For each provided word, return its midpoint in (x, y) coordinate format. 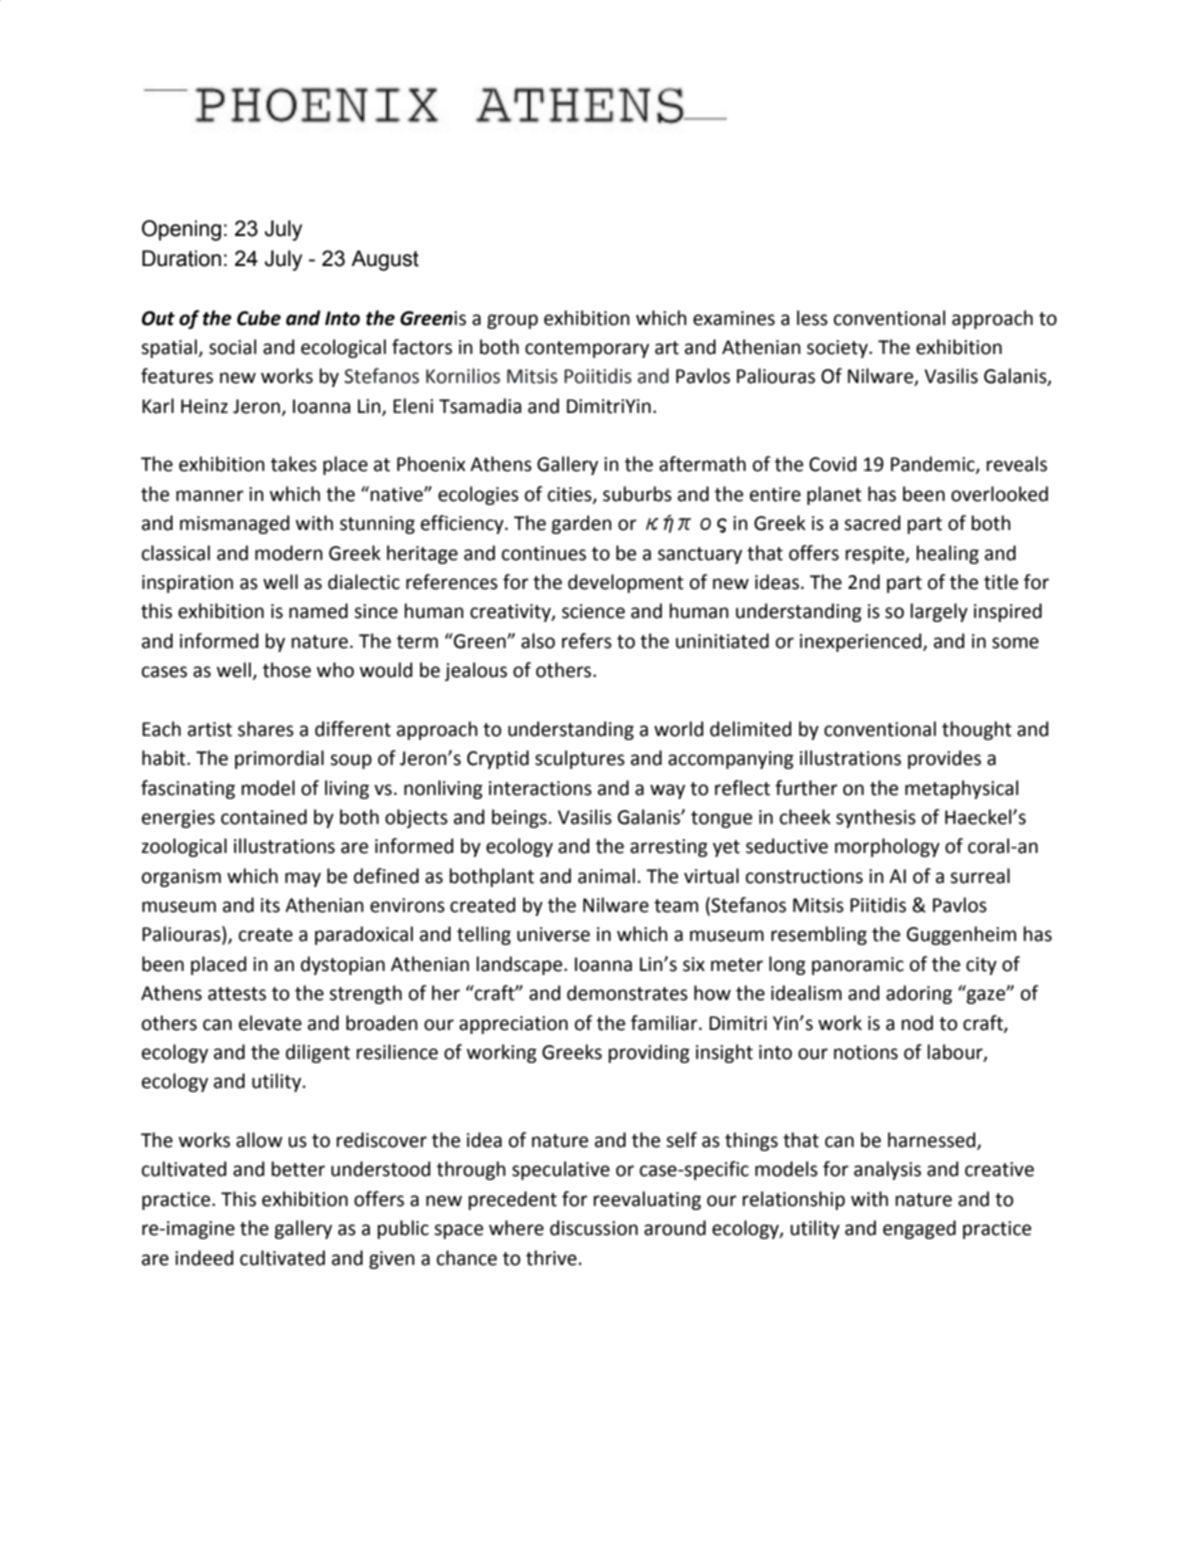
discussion (594, 1228)
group (512, 321)
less (812, 318)
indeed (204, 1258)
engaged (919, 1229)
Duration (181, 258)
